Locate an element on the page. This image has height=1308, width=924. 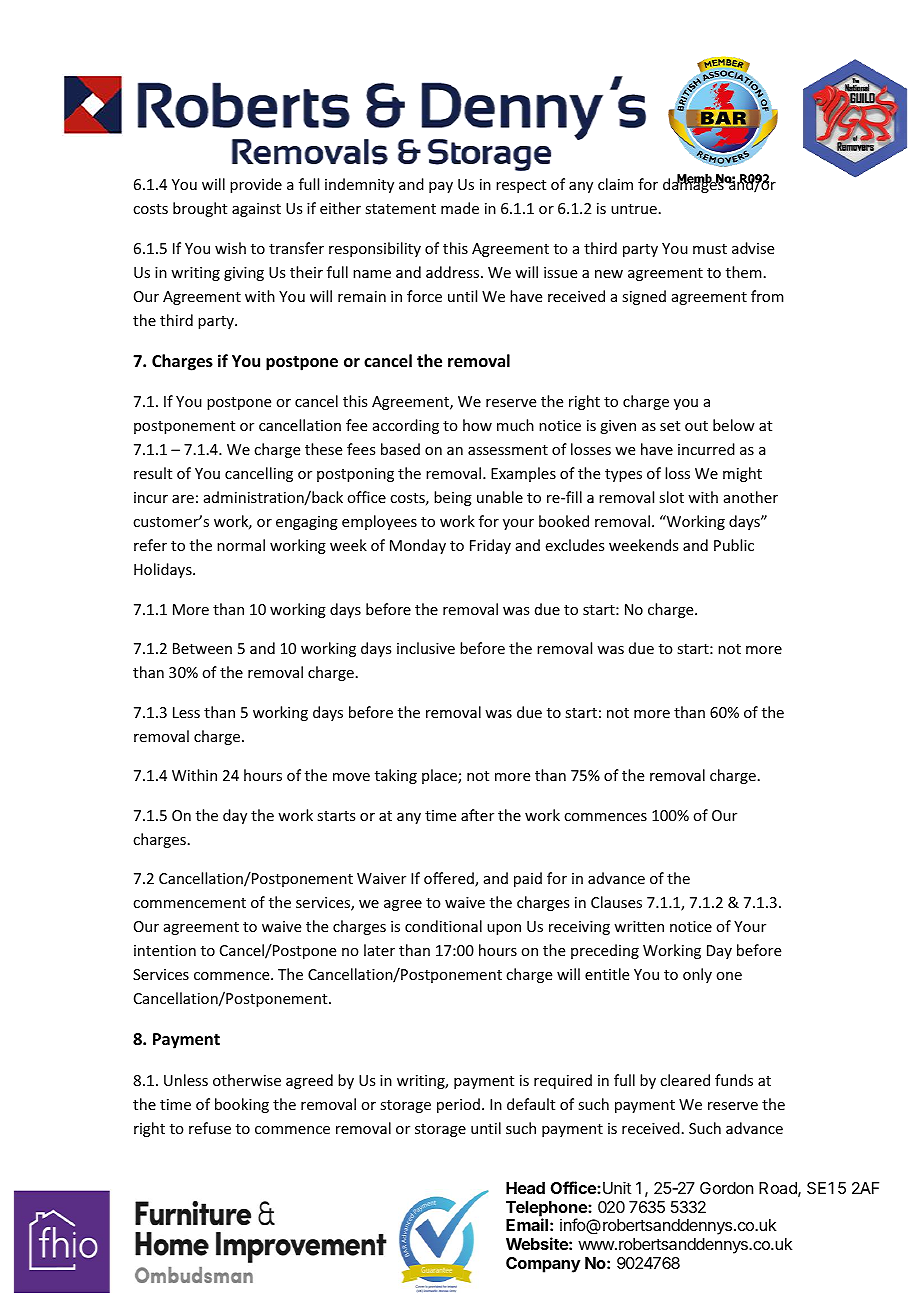
only is located at coordinates (697, 975).
